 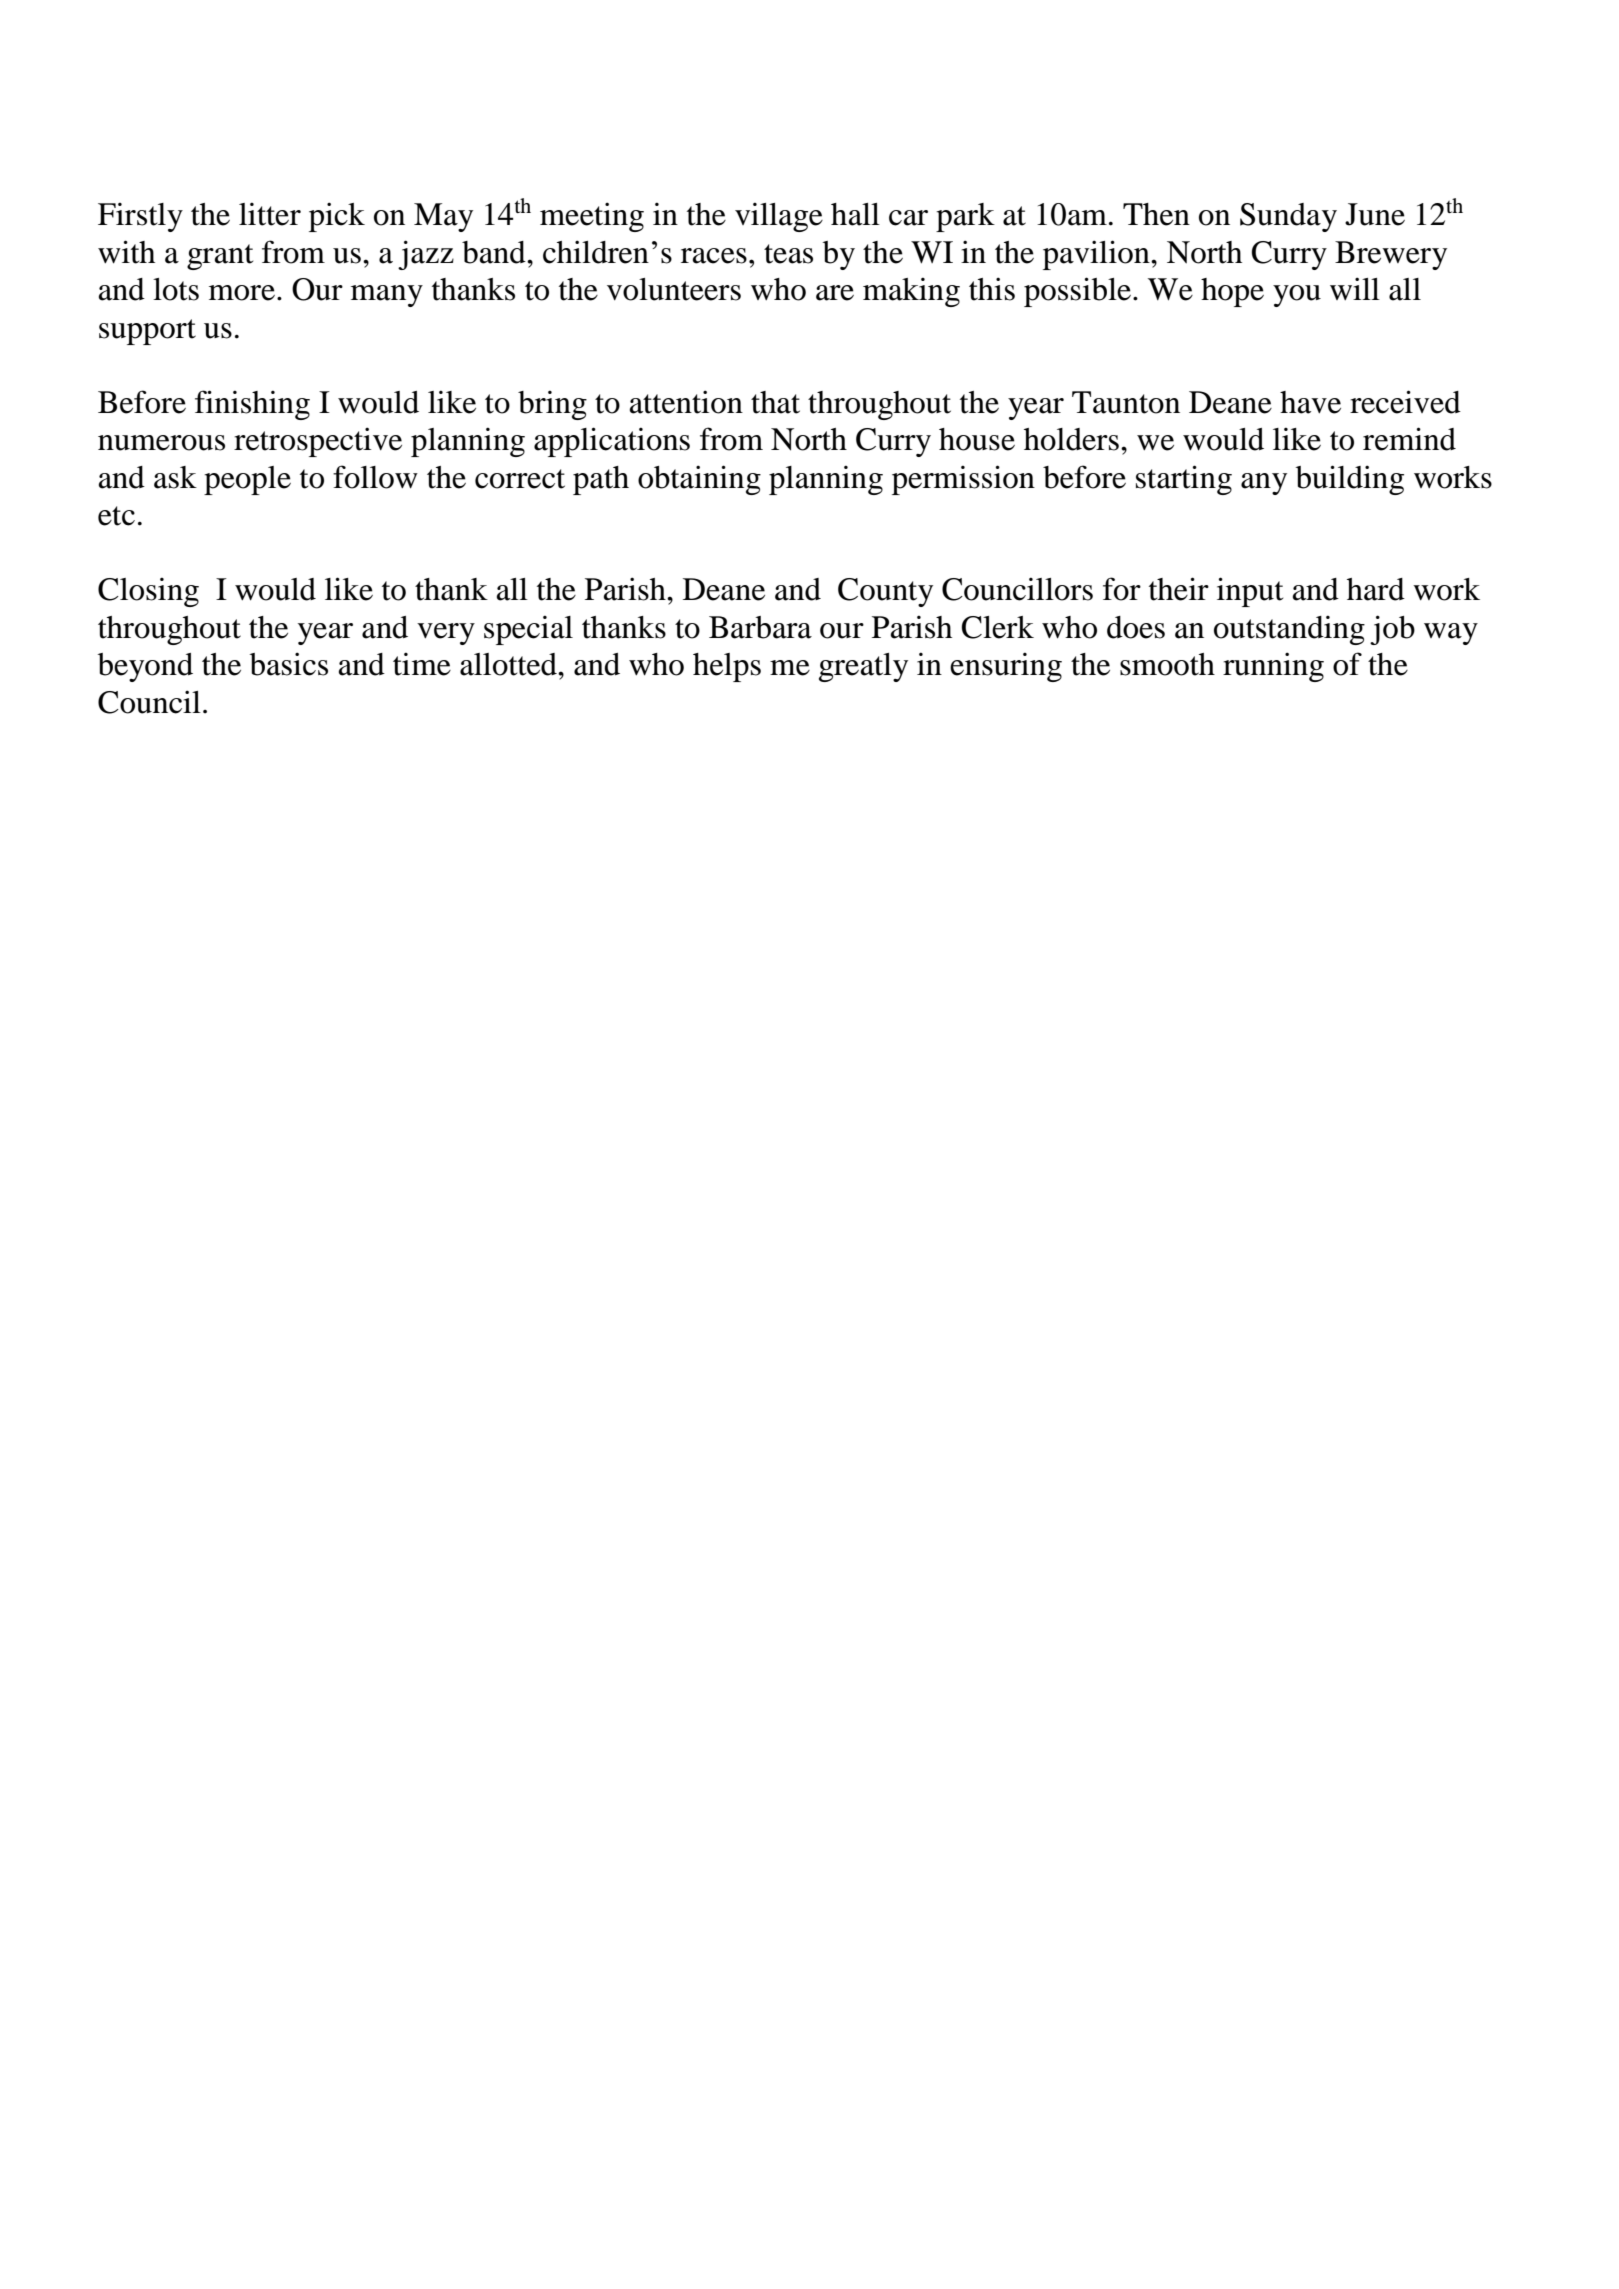 What do you see at coordinates (1350, 480) in the page?
I see `building` at bounding box center [1350, 480].
